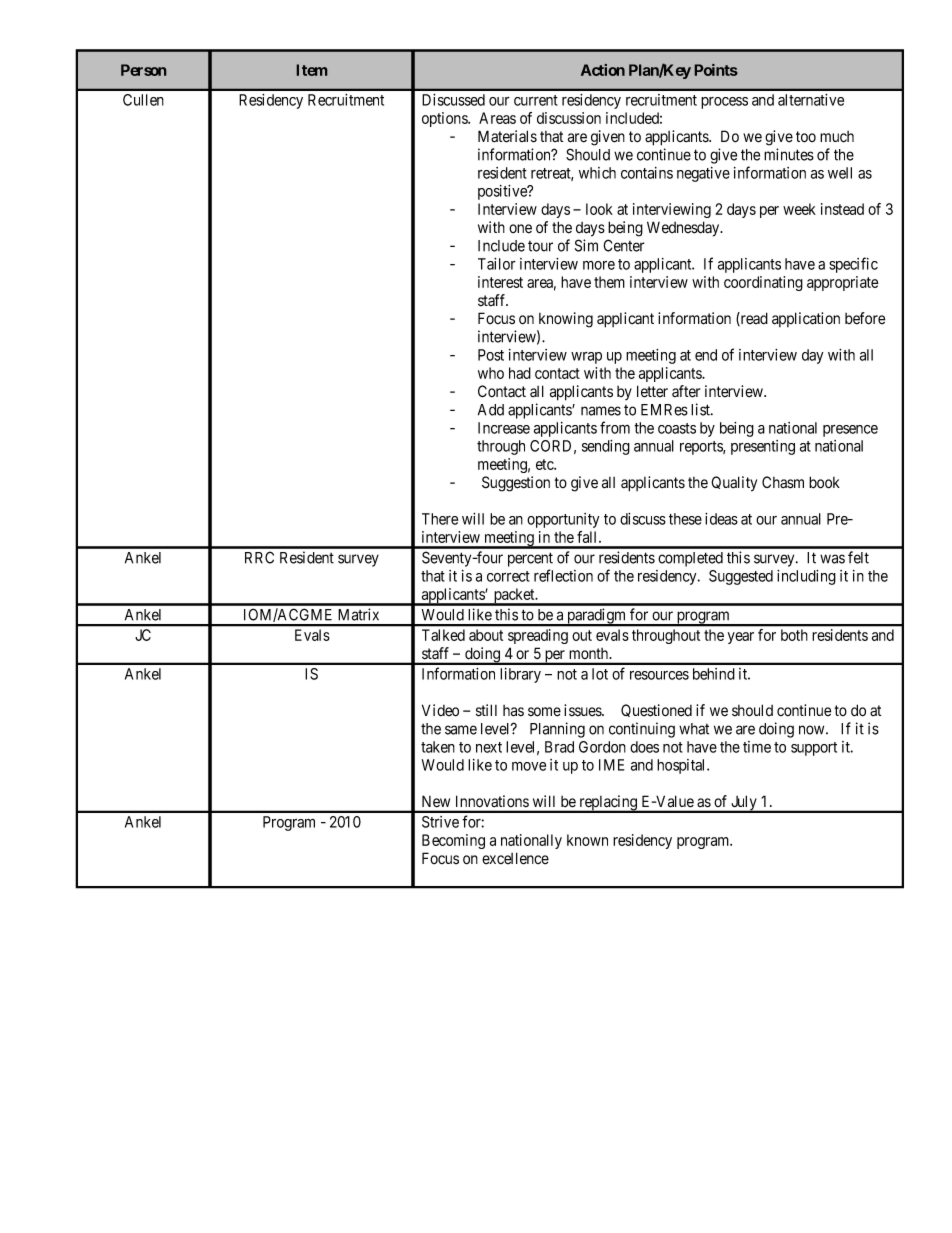 The height and width of the page is (1233, 952). I want to click on Talked, so click(443, 635).
